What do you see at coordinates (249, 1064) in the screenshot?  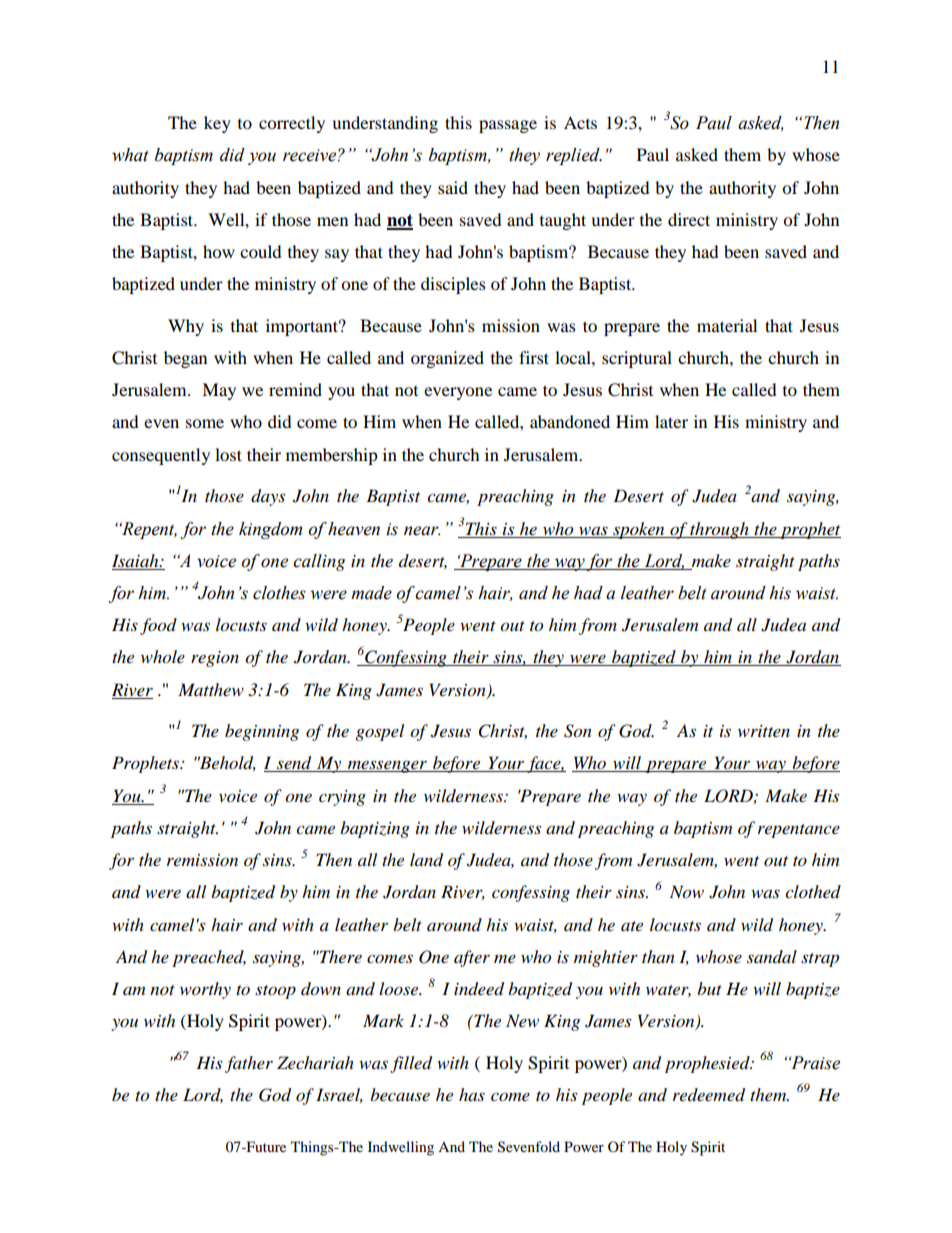 I see `father` at bounding box center [249, 1064].
